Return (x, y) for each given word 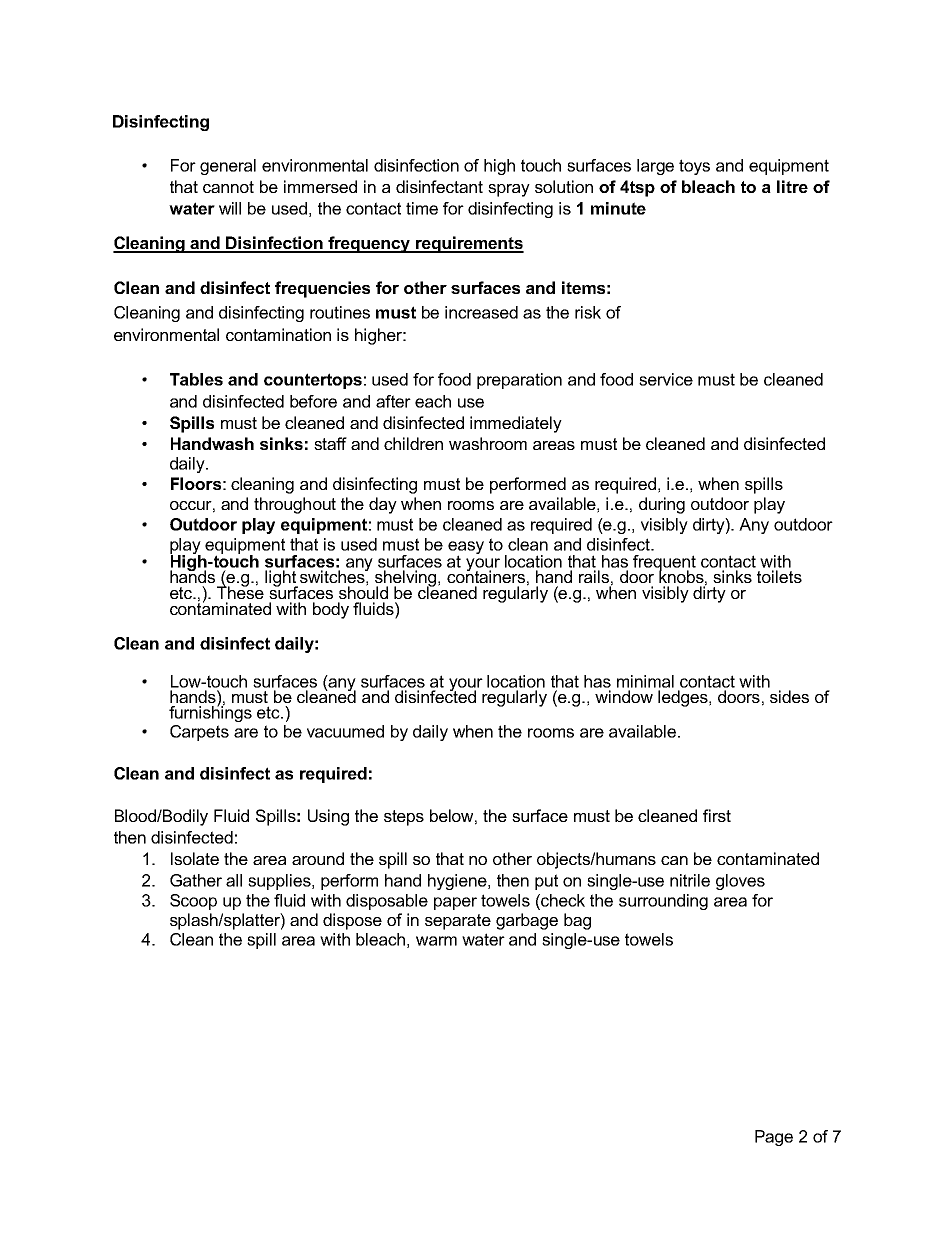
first (717, 815)
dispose (352, 921)
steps (404, 818)
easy (466, 548)
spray (509, 190)
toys (694, 167)
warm (436, 941)
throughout (295, 505)
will (230, 208)
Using (328, 817)
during (662, 505)
